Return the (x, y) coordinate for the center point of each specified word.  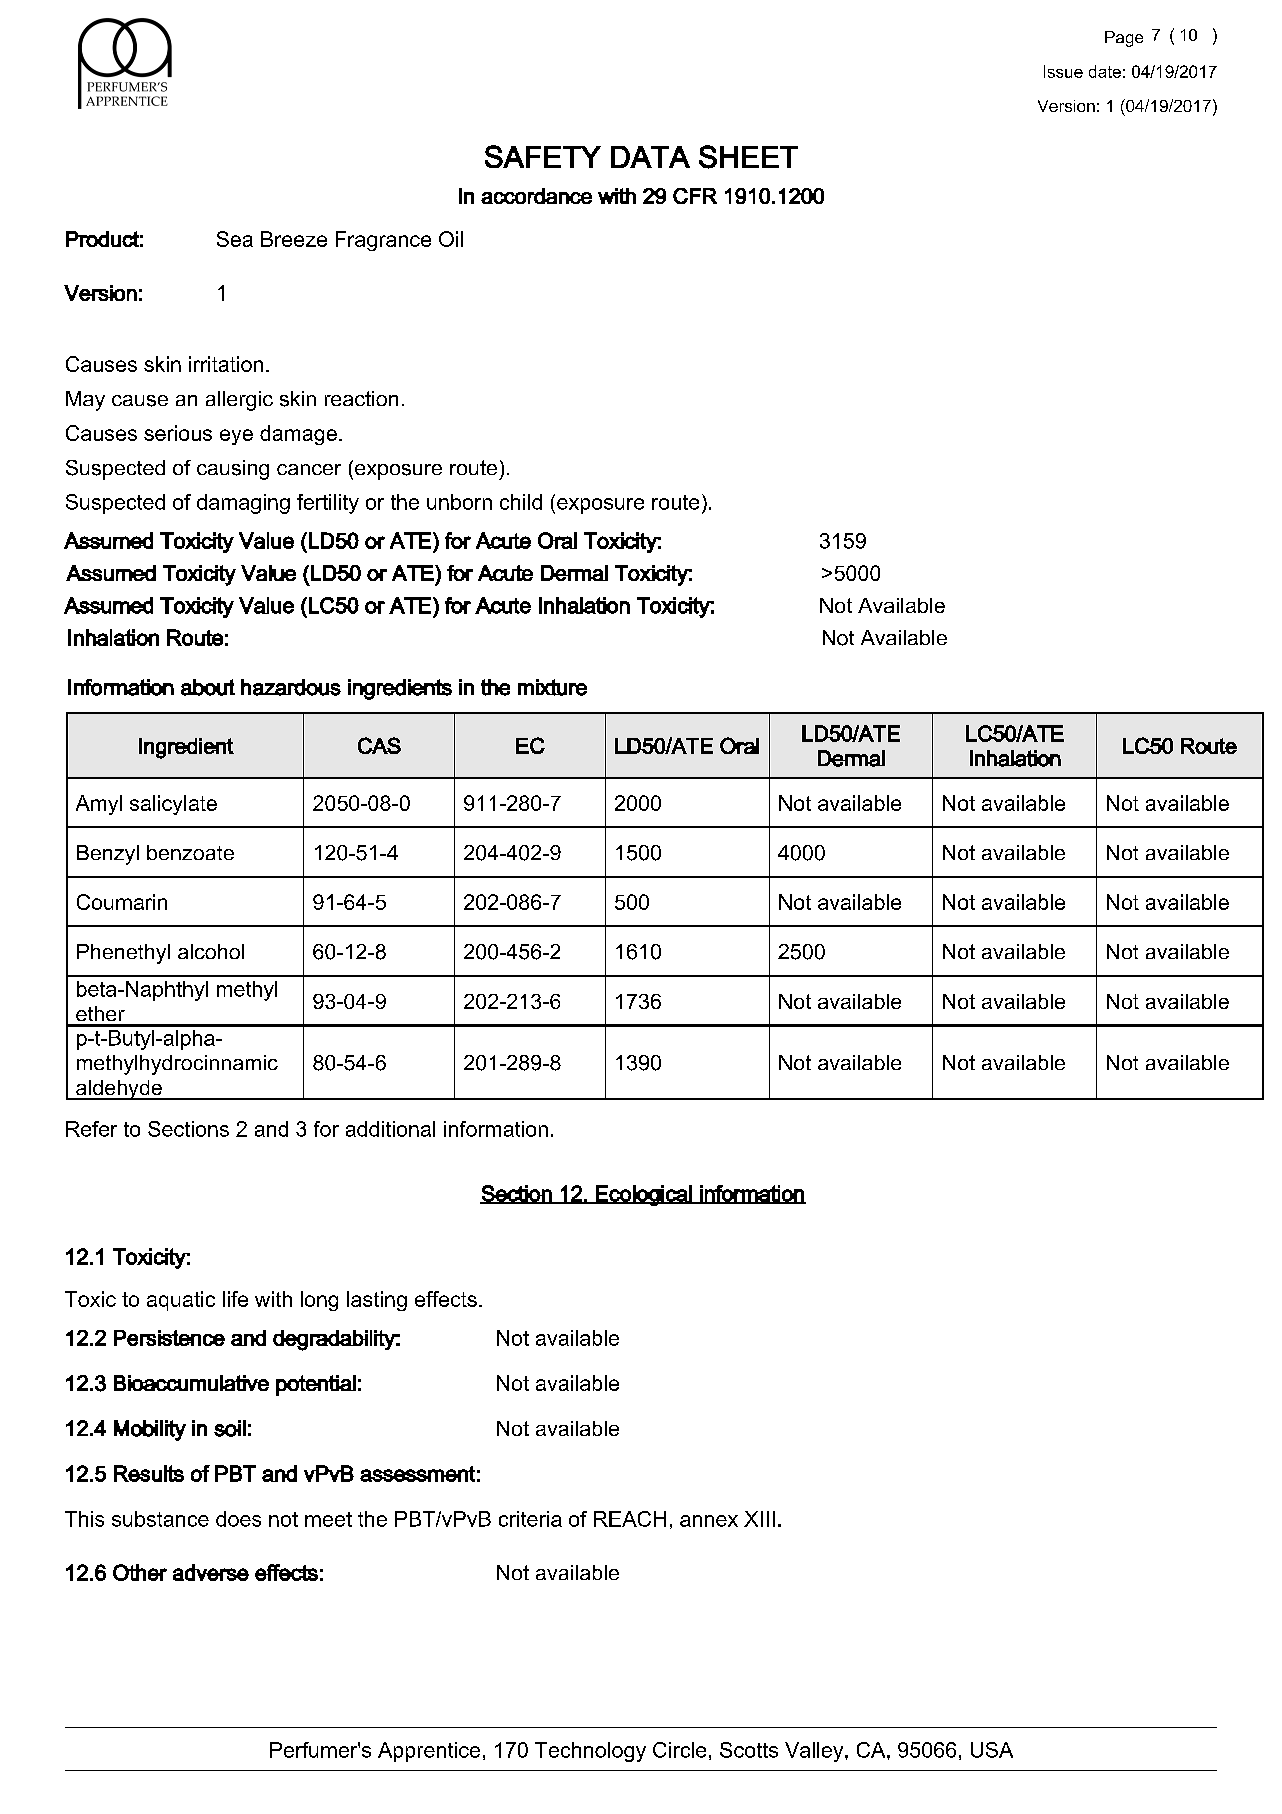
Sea (235, 239)
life (235, 1299)
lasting (377, 1301)
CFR (695, 196)
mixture (552, 687)
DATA (650, 157)
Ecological (644, 1195)
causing (233, 470)
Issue (1063, 71)
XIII (759, 1519)
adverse (211, 1572)
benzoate (190, 852)
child (521, 502)
